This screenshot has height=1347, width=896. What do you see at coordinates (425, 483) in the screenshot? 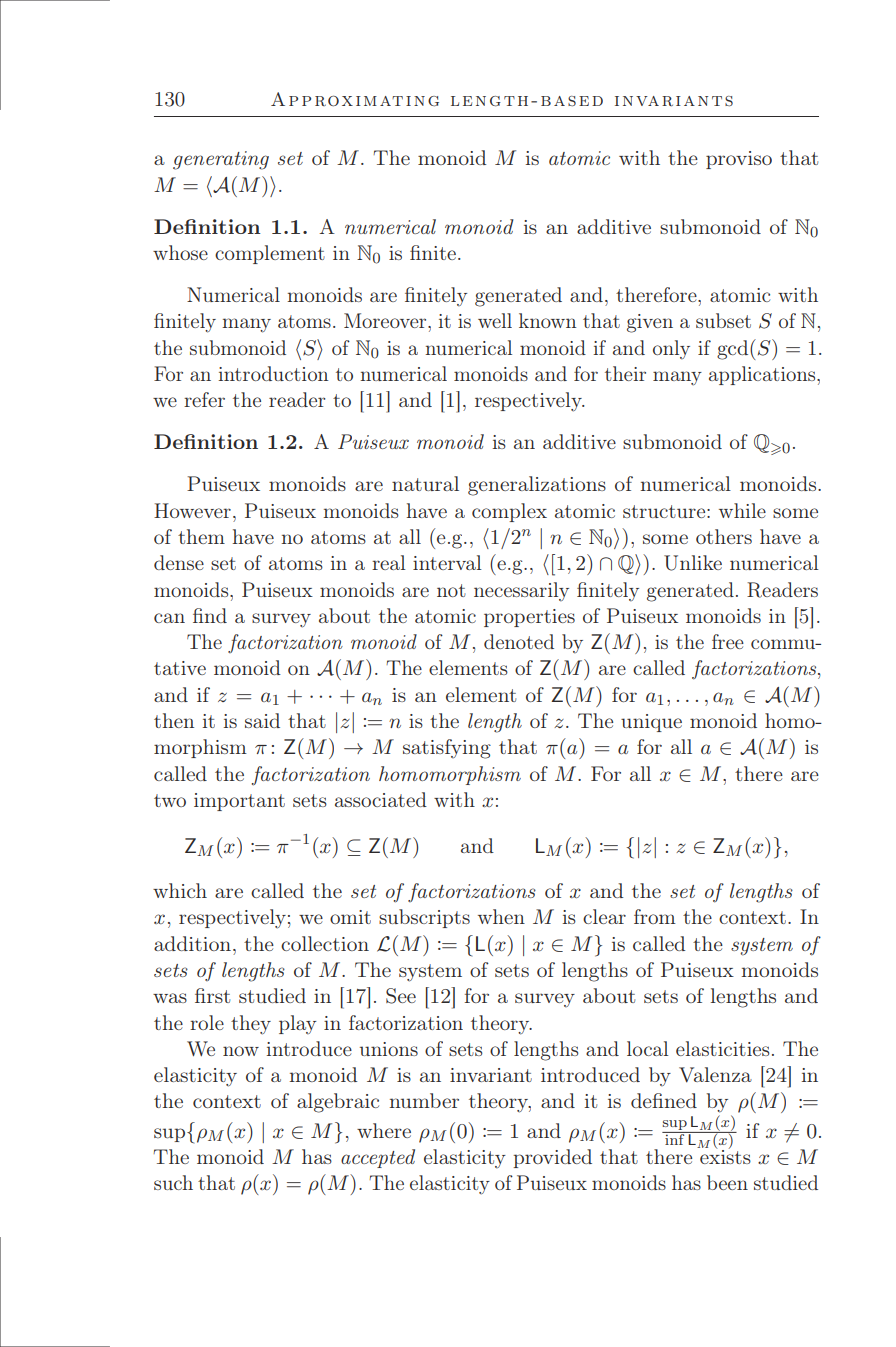
I see `natural` at bounding box center [425, 483].
